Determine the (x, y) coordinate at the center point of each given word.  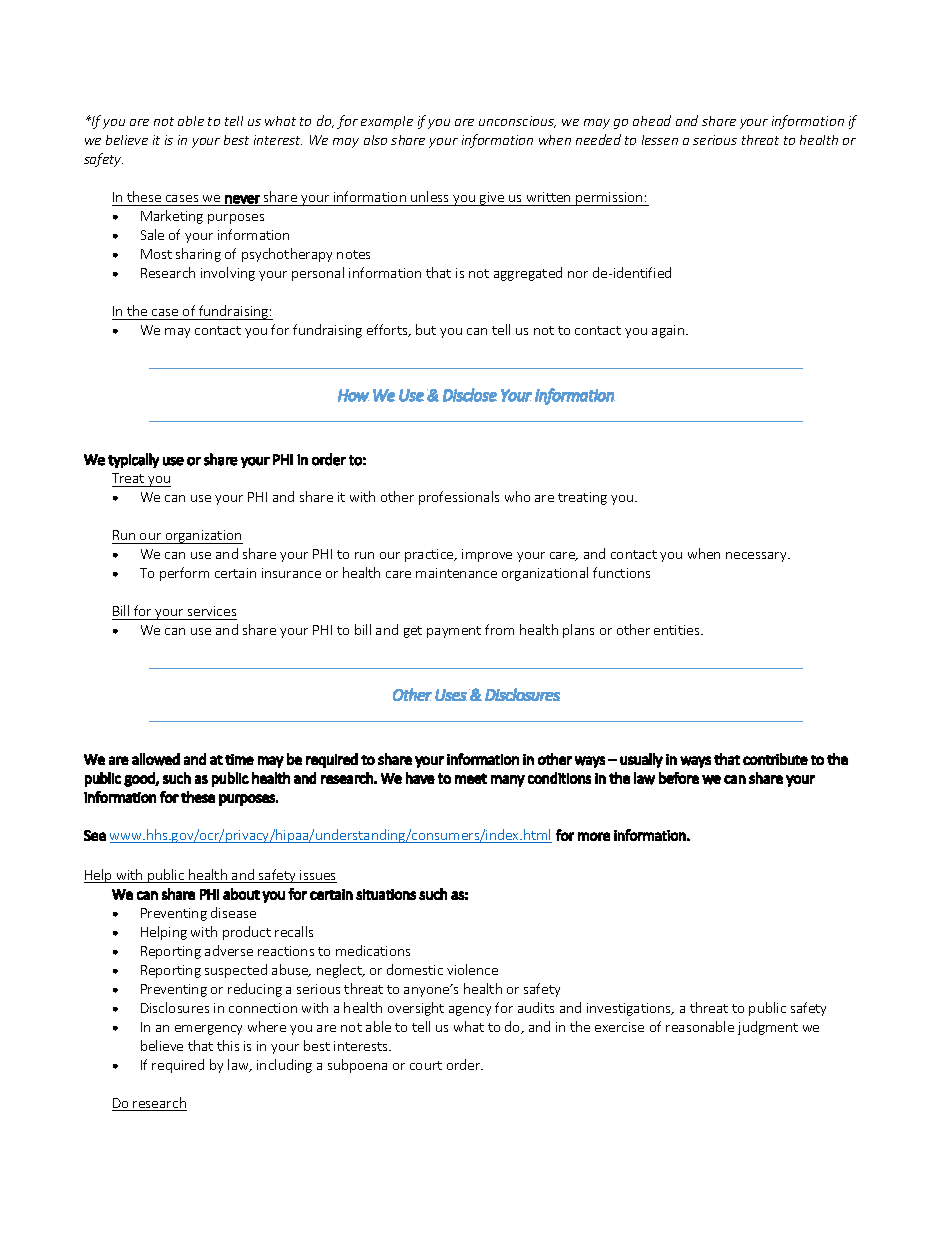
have (420, 778)
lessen (660, 140)
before (679, 778)
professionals (459, 498)
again (668, 331)
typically (133, 460)
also (375, 140)
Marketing (172, 217)
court (426, 1065)
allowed (156, 759)
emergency (208, 1030)
